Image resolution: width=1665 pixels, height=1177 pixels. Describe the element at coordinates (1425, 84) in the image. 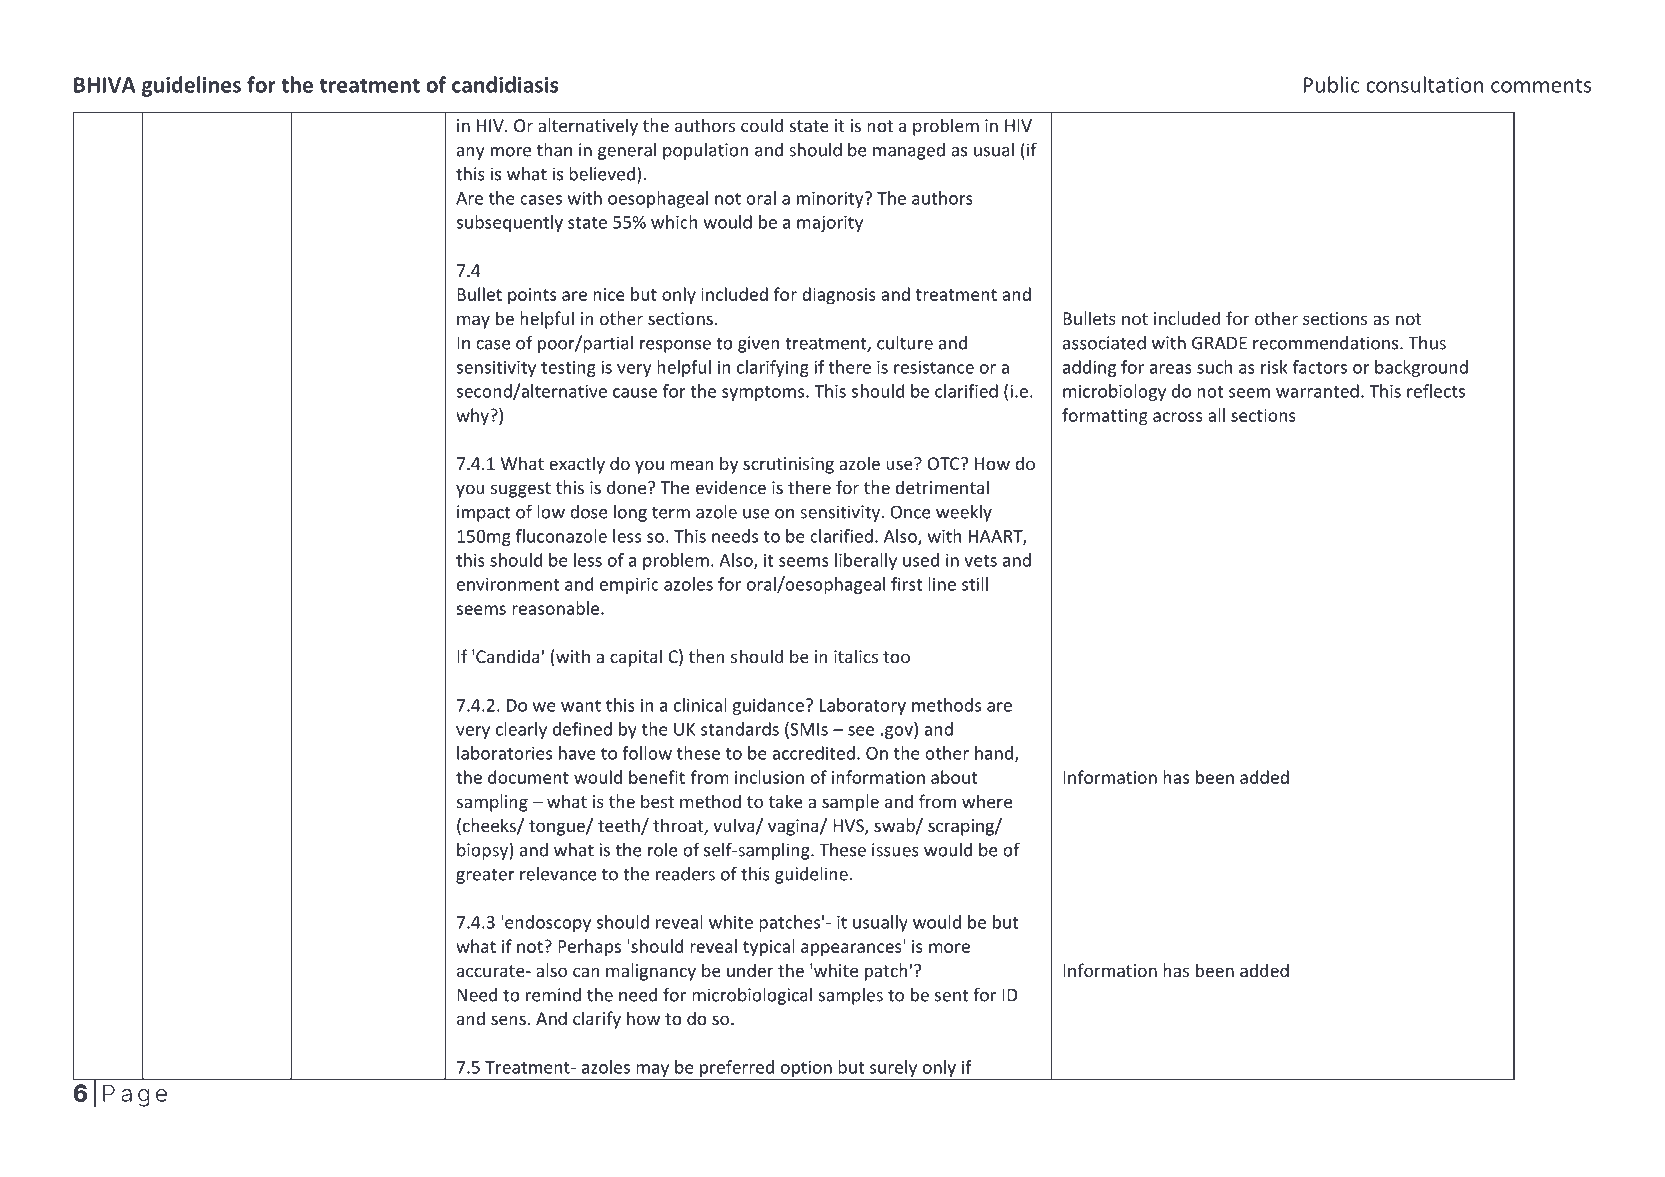

I see `consultation` at that location.
